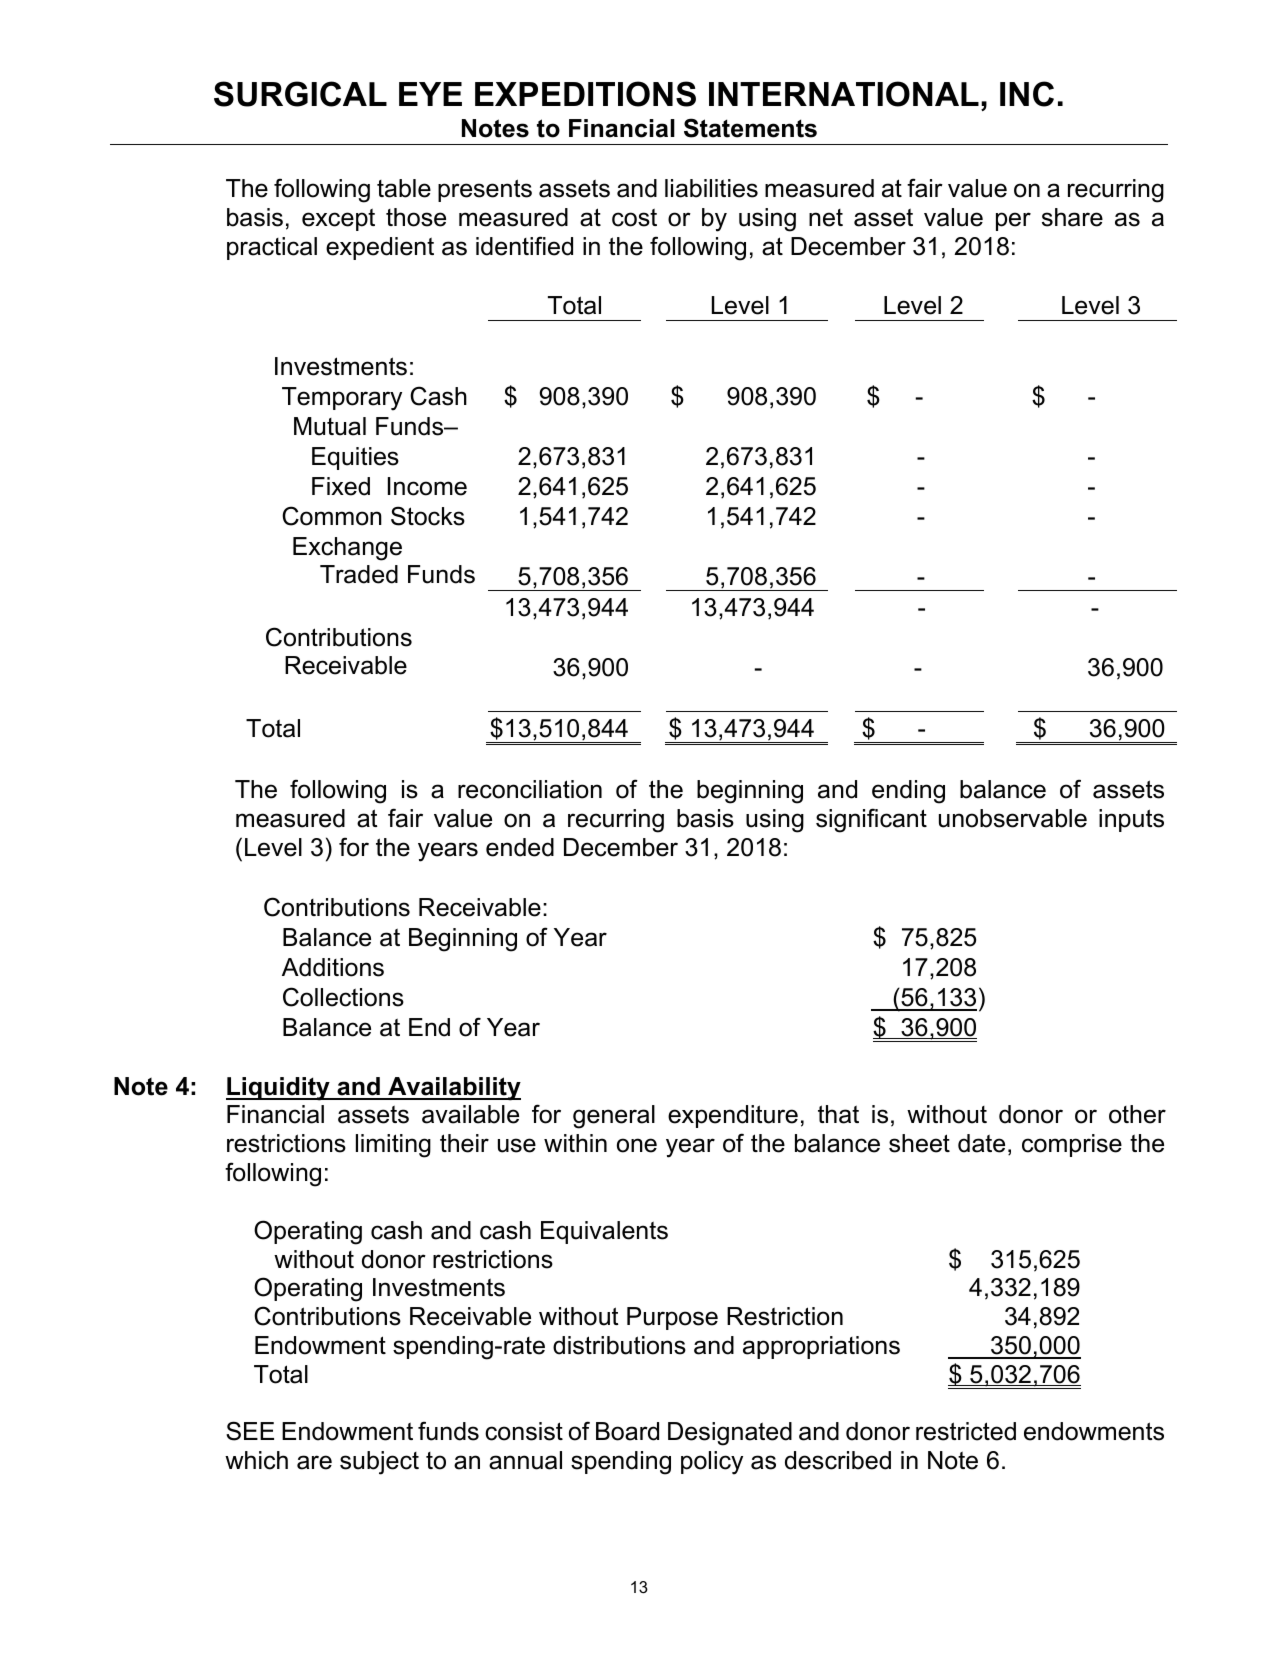 Image resolution: width=1278 pixels, height=1654 pixels. Describe the element at coordinates (393, 1146) in the image. I see `limiting` at that location.
